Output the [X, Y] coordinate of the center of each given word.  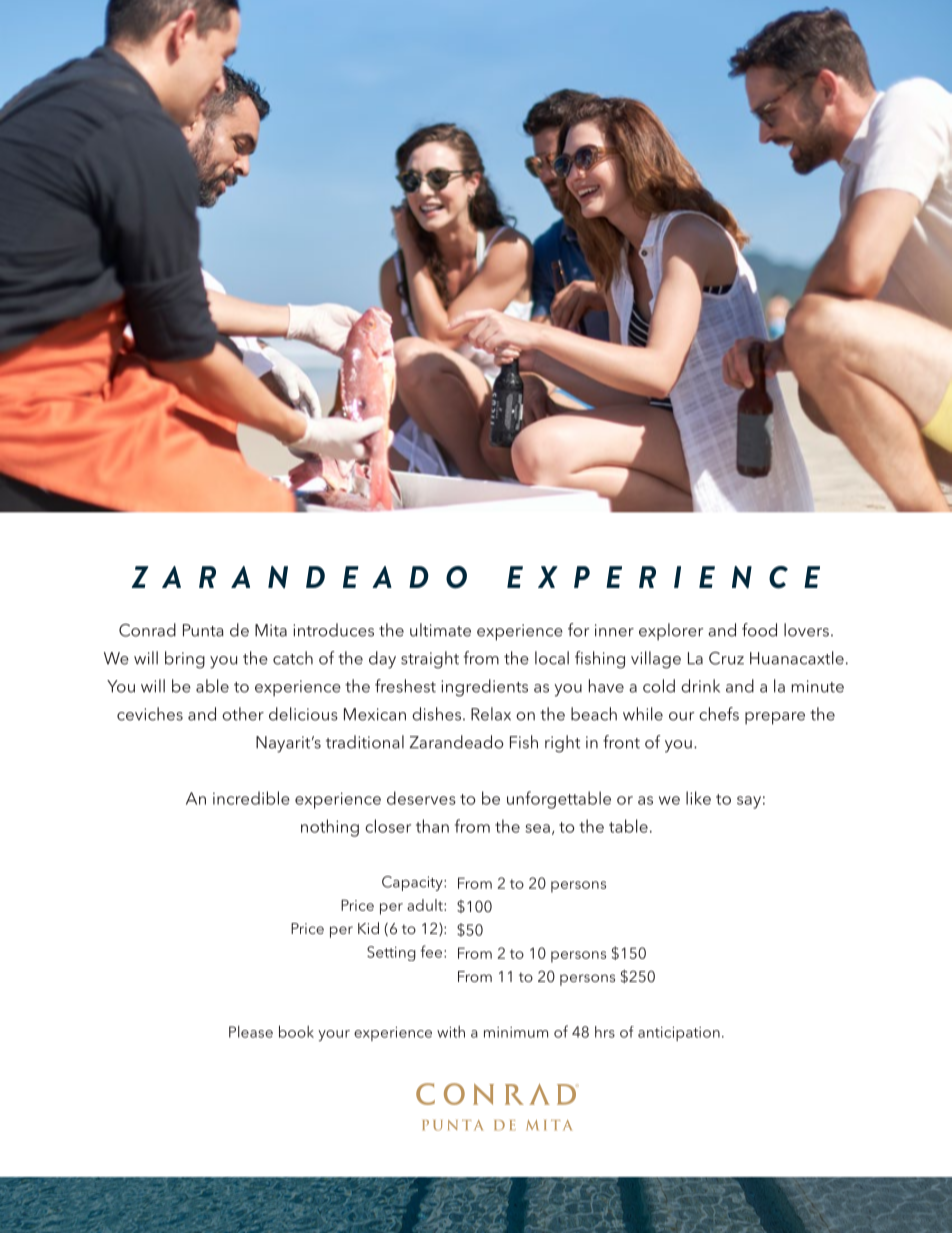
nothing [330, 828]
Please [251, 1032]
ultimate [440, 630]
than [432, 826]
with [451, 1032]
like [698, 798]
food [759, 630]
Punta [203, 630]
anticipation [679, 1034]
